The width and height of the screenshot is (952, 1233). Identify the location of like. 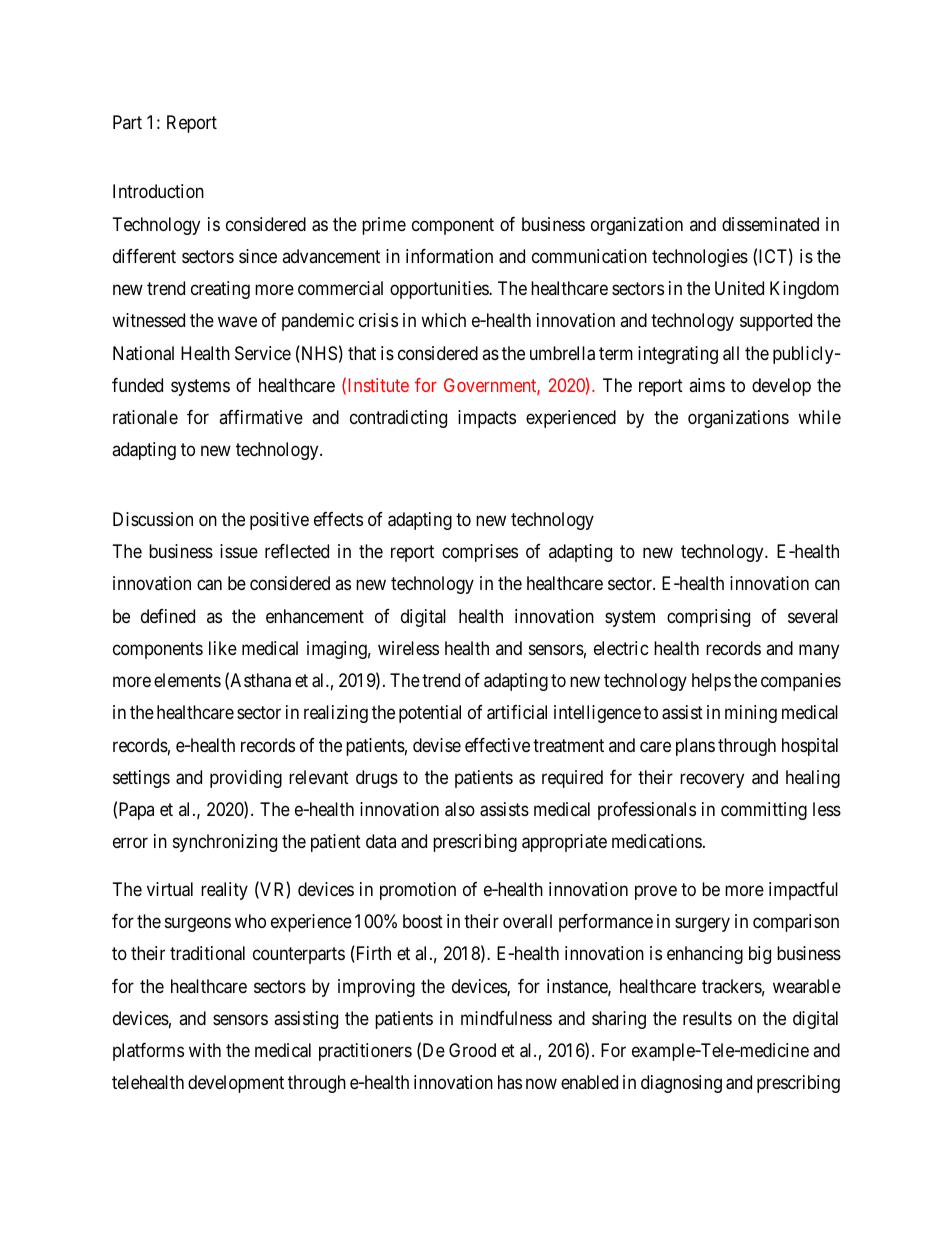
(223, 648).
